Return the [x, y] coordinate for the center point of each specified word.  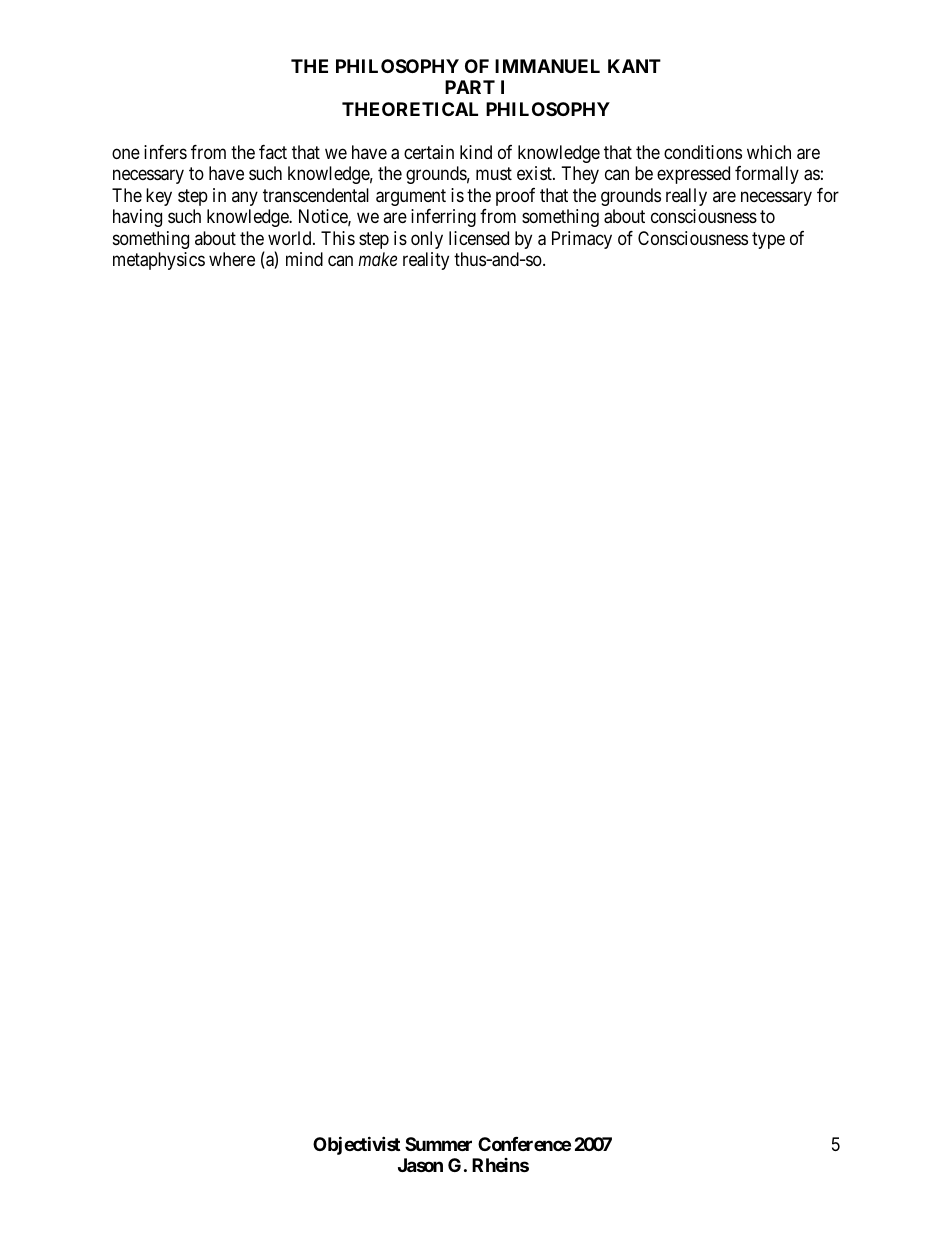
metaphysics [159, 261]
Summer [438, 1144]
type [768, 240]
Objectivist [356, 1145]
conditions [703, 152]
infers [165, 152]
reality [426, 261]
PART [470, 87]
